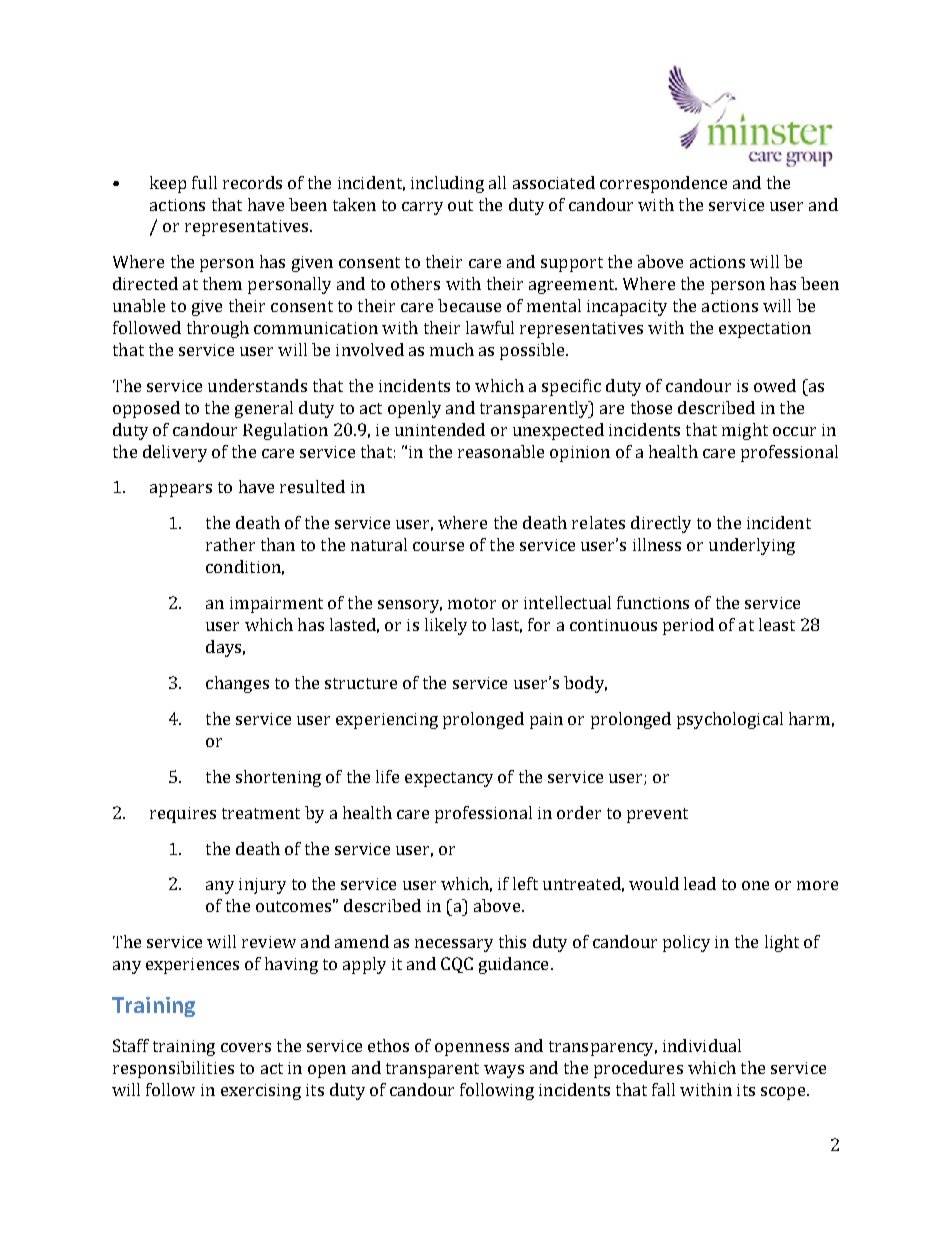  I want to click on ways, so click(504, 1071).
